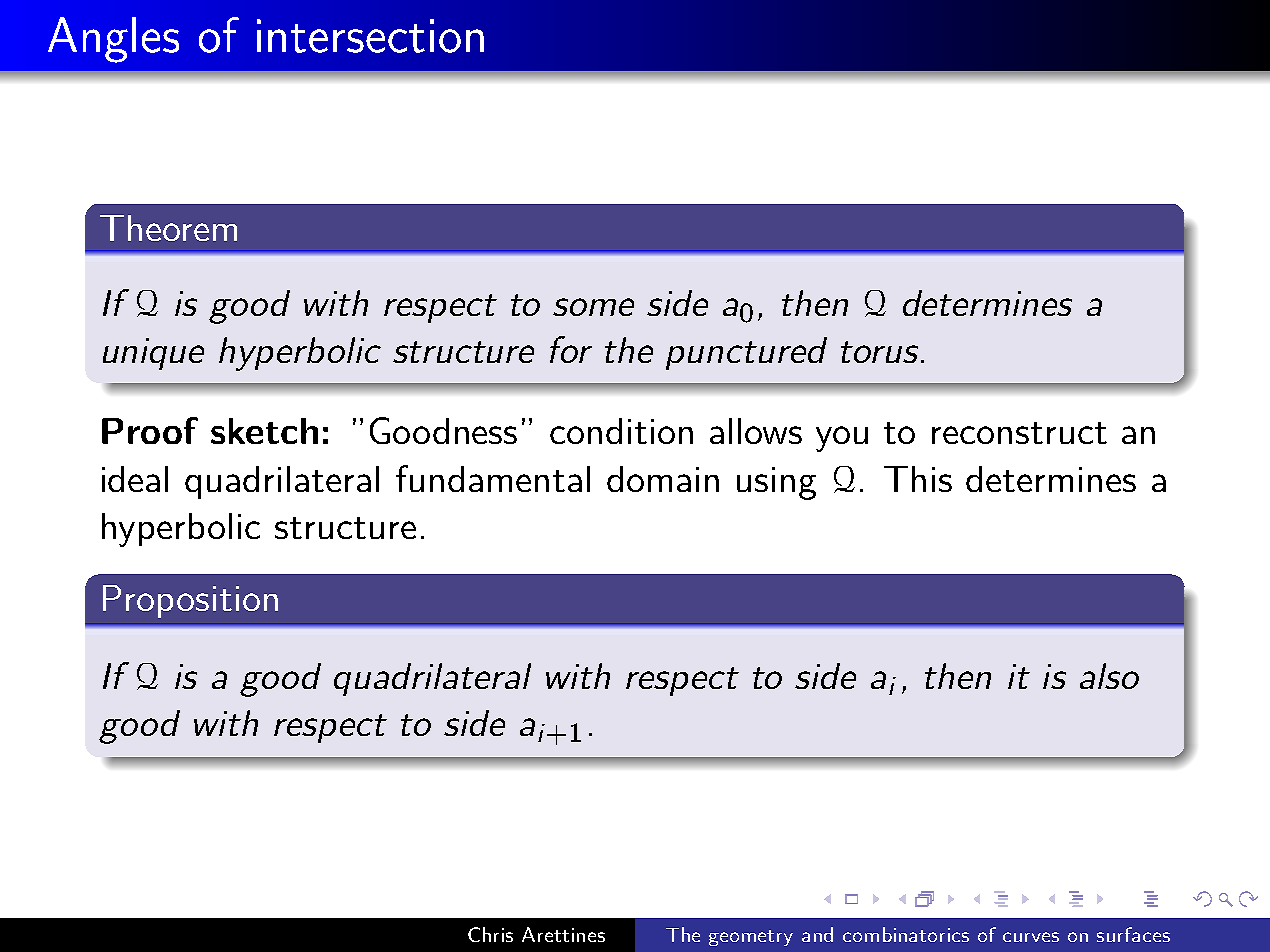  What do you see at coordinates (1109, 676) in the image?
I see `also` at bounding box center [1109, 676].
